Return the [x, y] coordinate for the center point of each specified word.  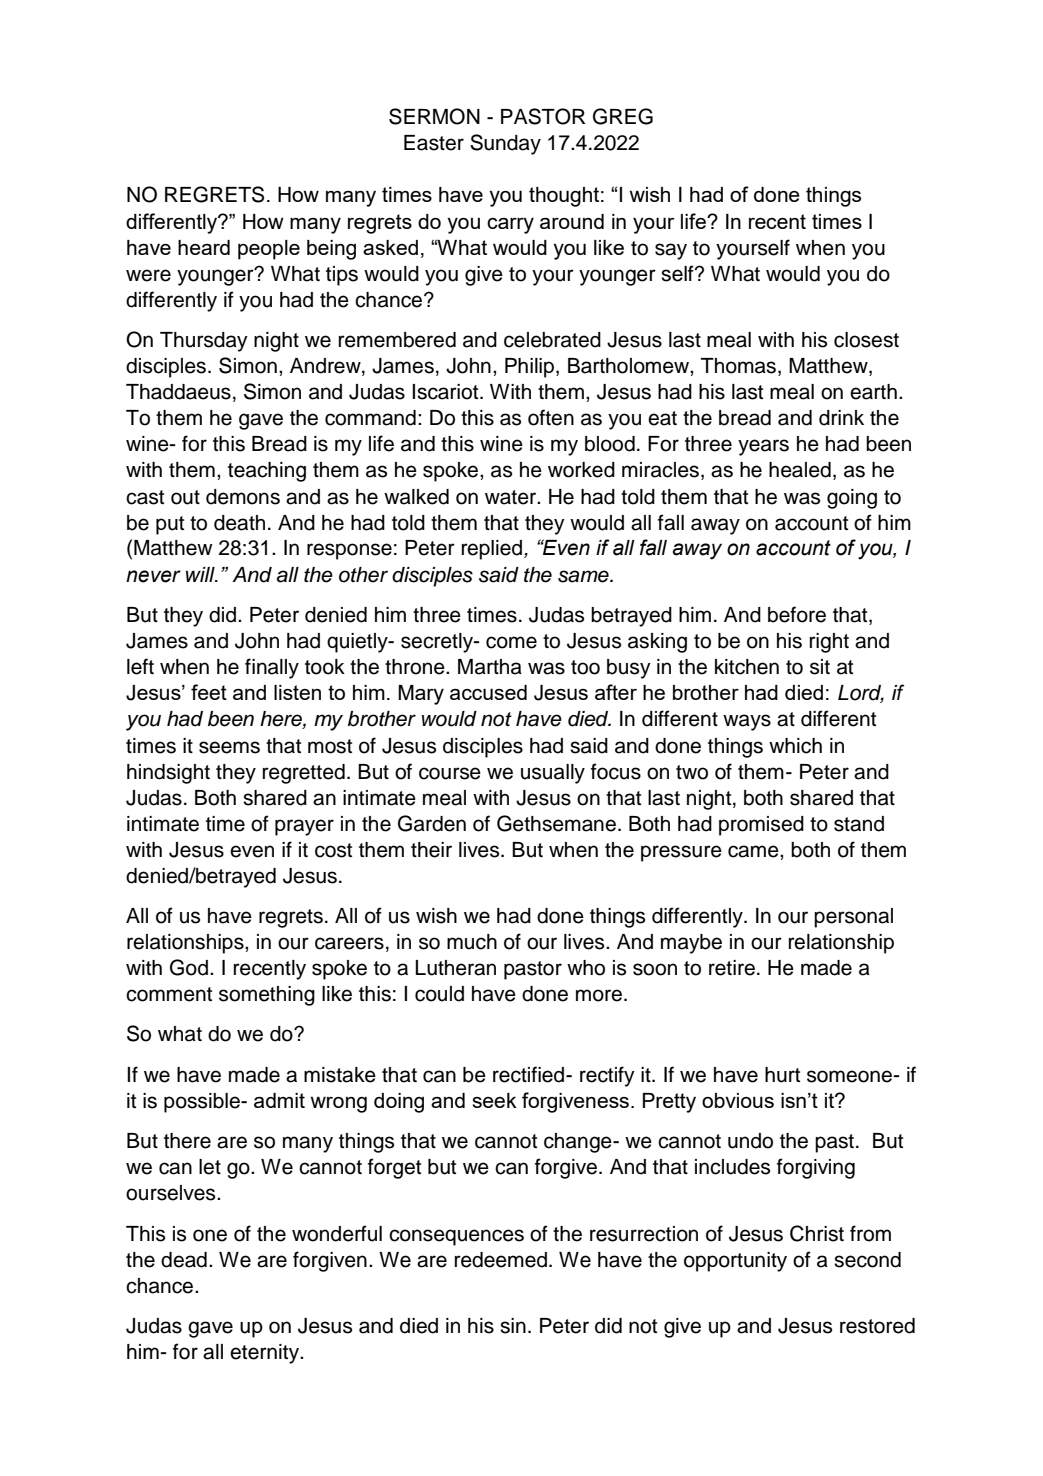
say [671, 251]
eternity [266, 1354]
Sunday [505, 144]
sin [513, 1326]
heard [204, 247]
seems [229, 747]
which [795, 746]
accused [488, 692]
